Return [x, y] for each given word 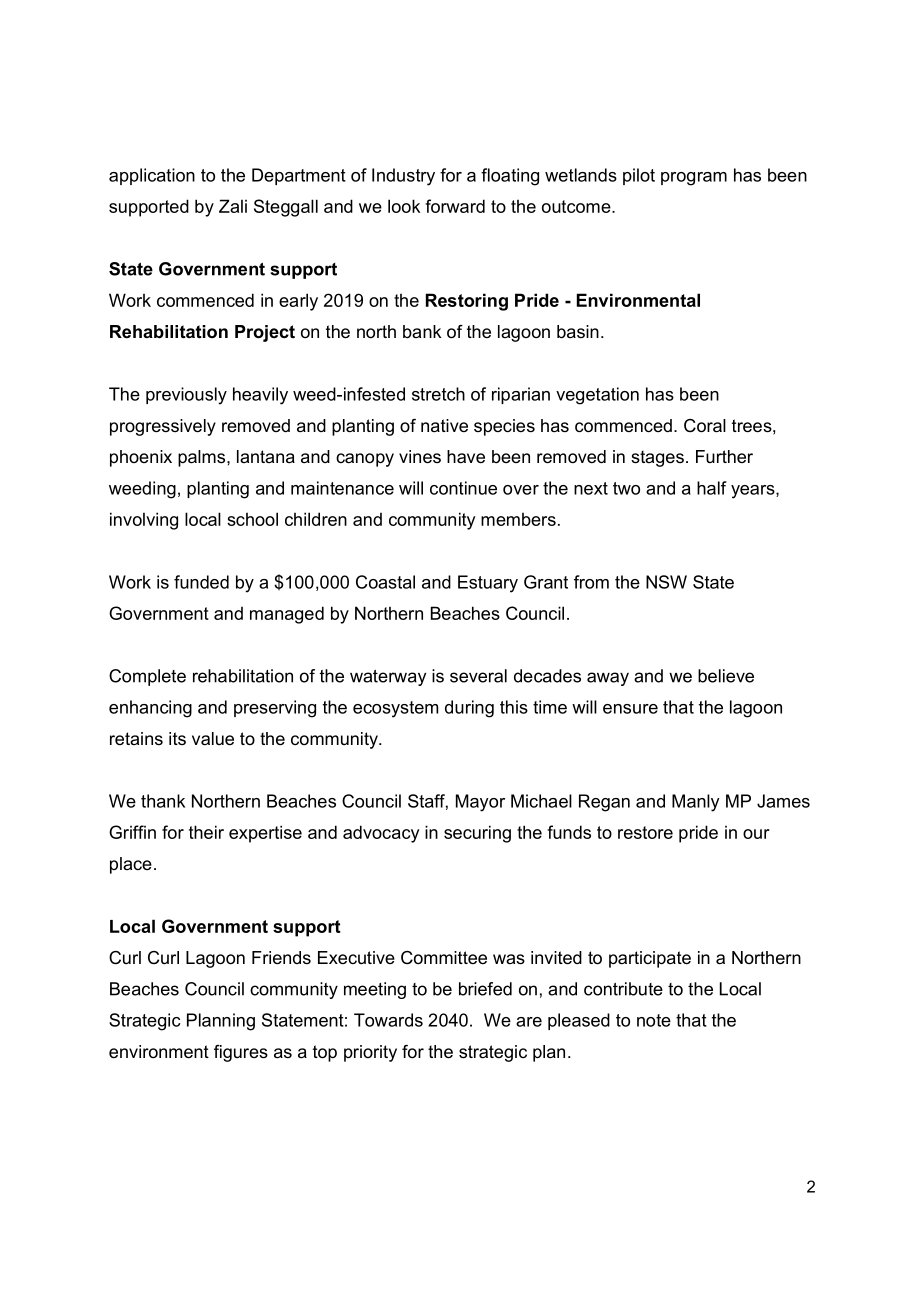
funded [201, 582]
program [694, 179]
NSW [666, 582]
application [152, 176]
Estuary [488, 584]
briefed [485, 989]
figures [241, 1053]
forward [455, 206]
